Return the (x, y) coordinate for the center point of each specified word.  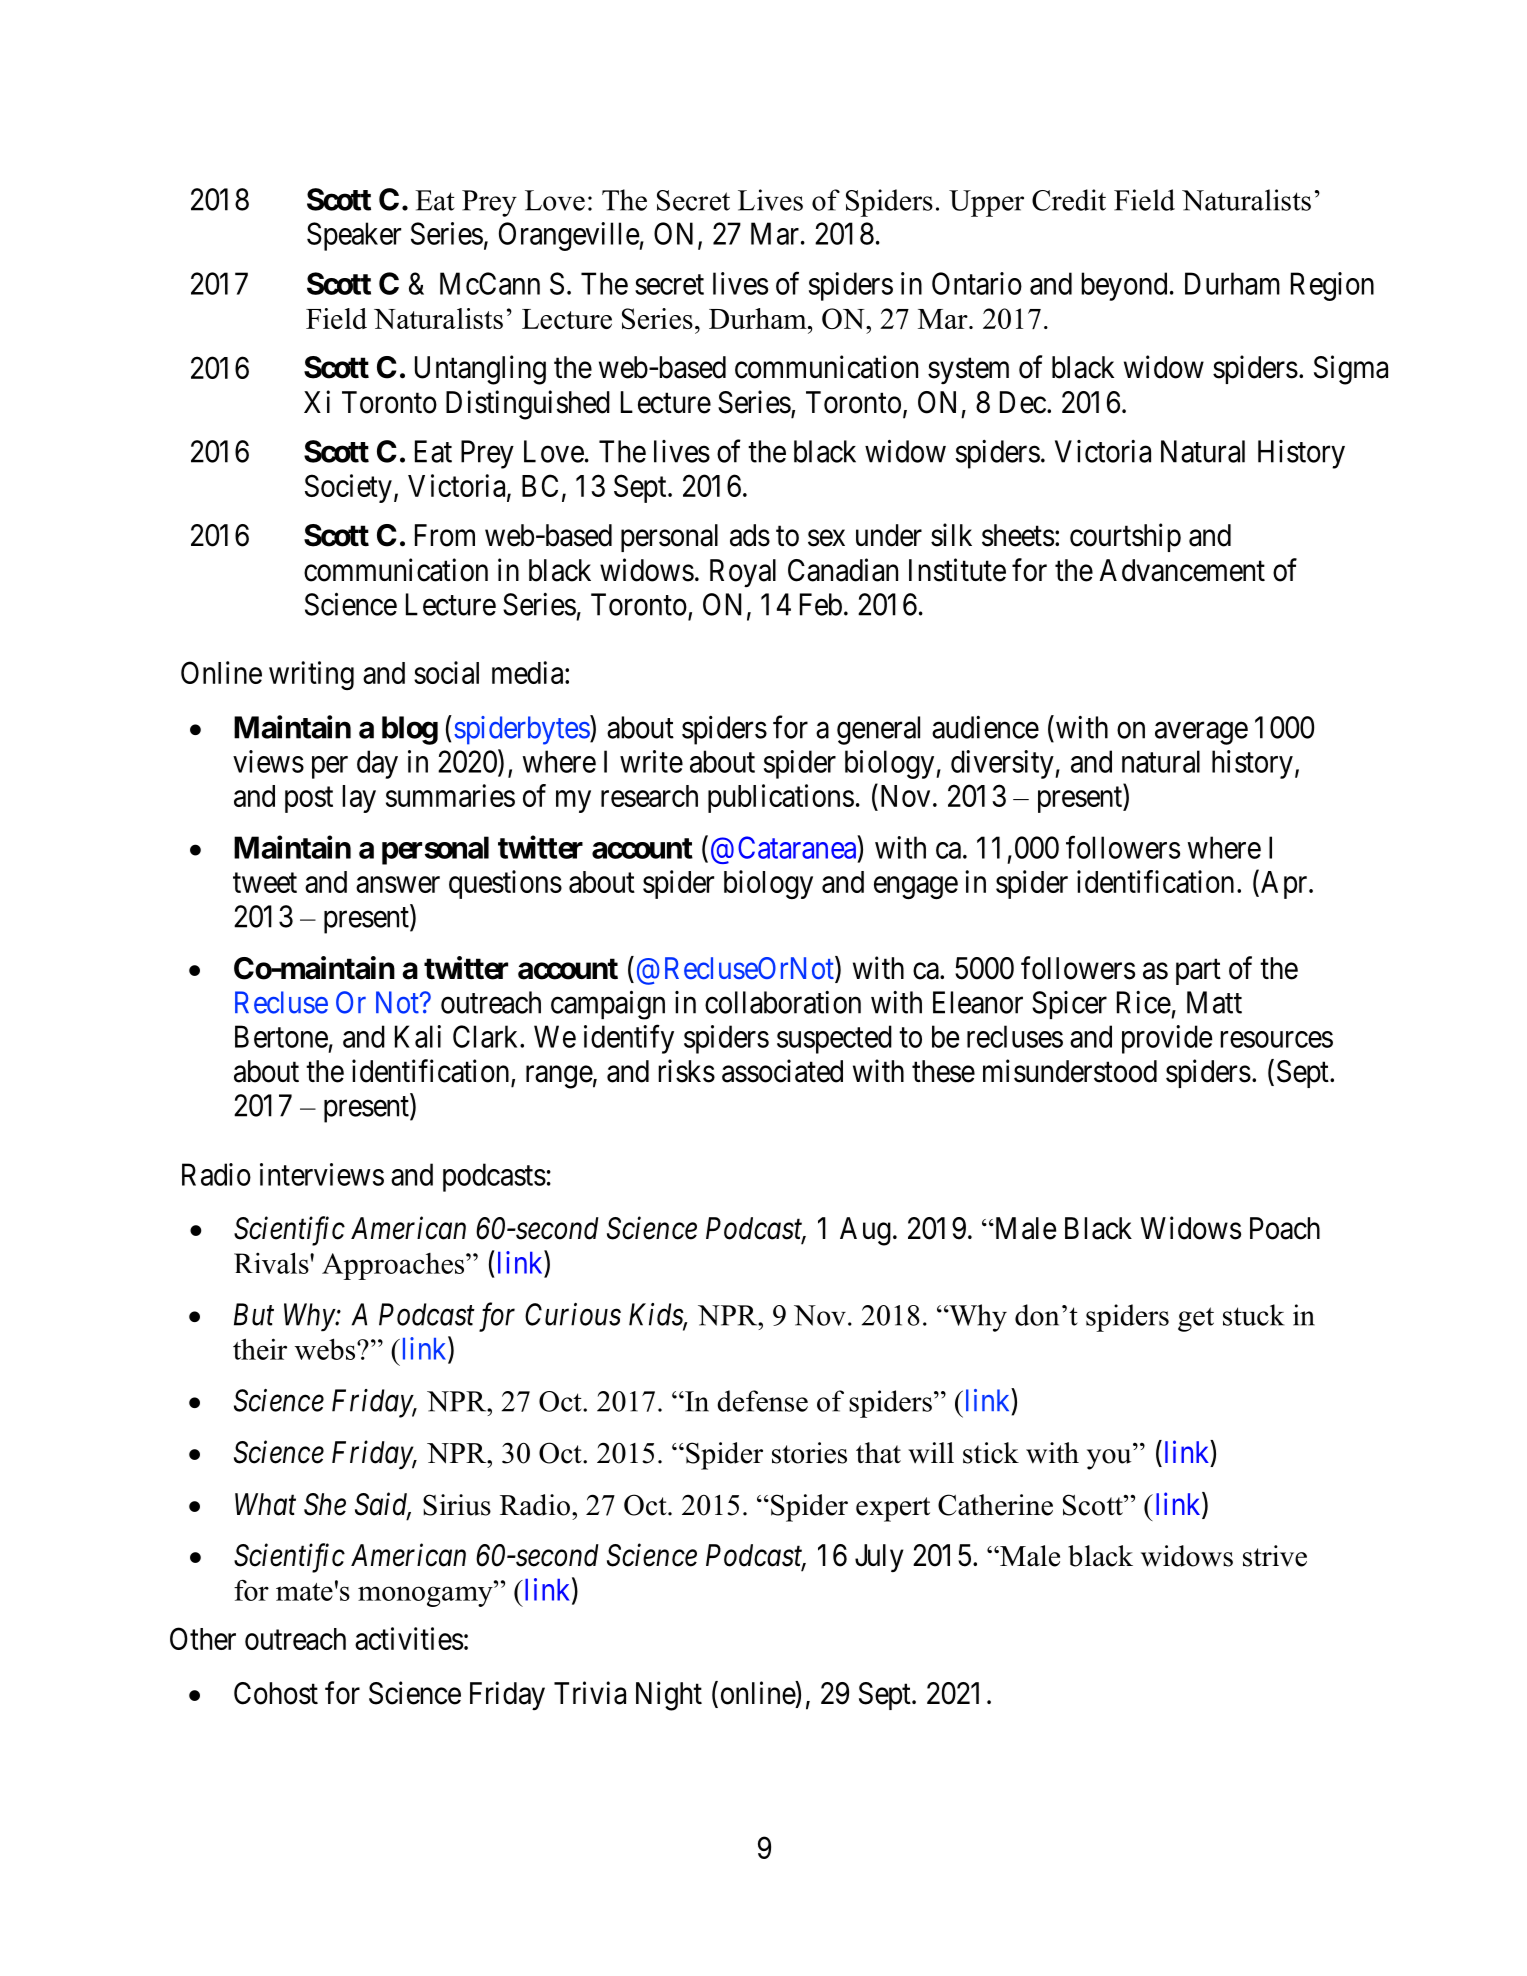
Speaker (354, 236)
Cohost (276, 1693)
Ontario (977, 283)
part (1198, 972)
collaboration (783, 1002)
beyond (1124, 286)
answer (398, 885)
